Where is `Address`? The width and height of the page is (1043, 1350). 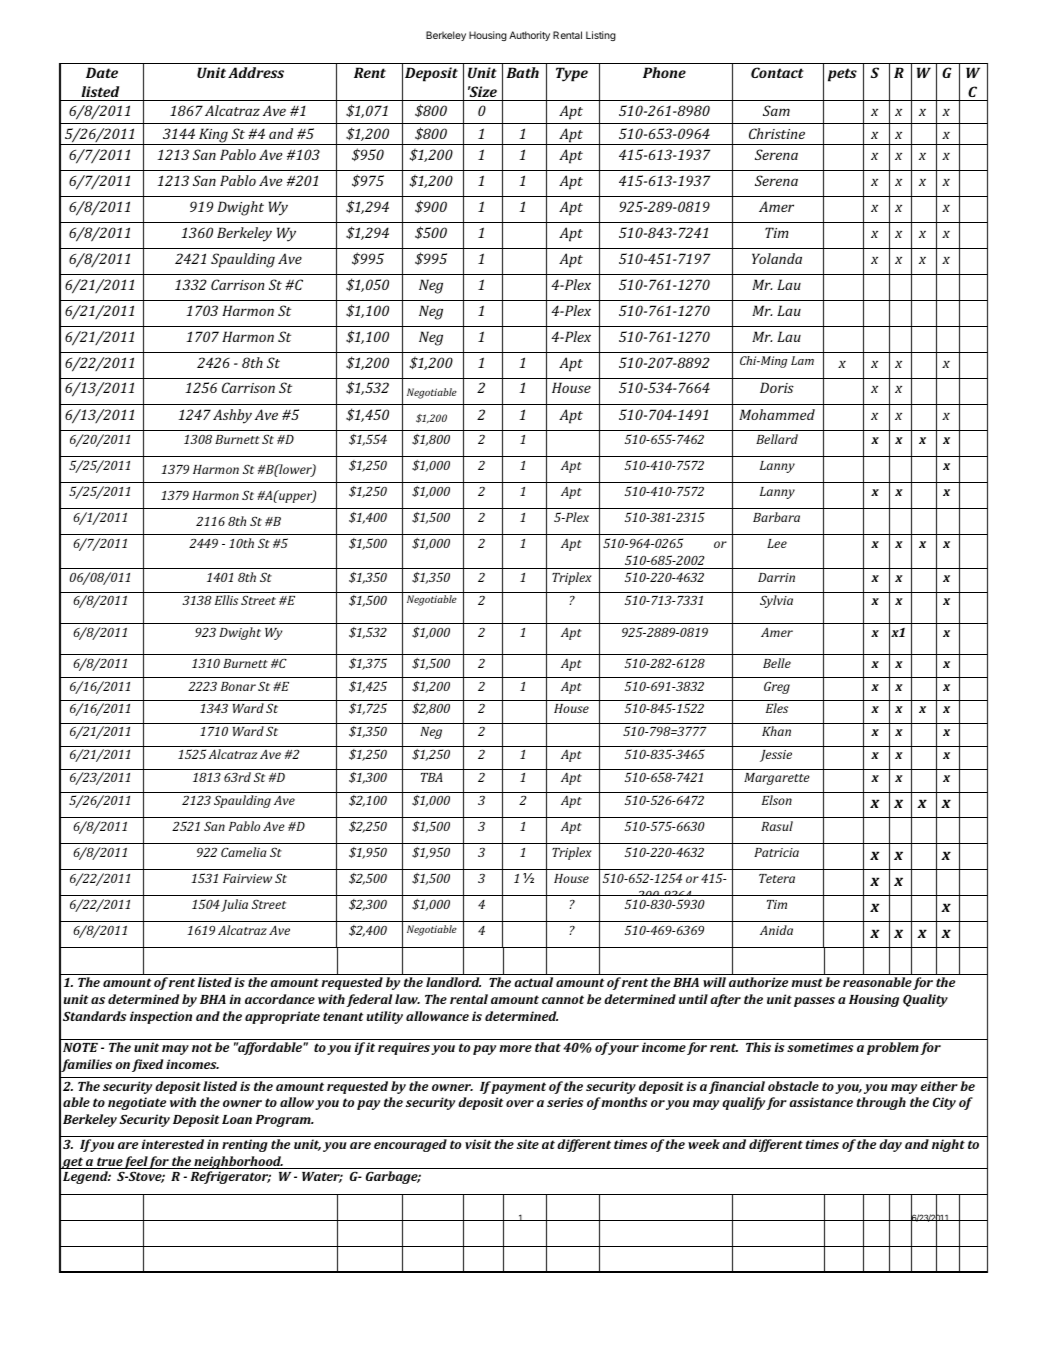 Address is located at coordinates (256, 72).
